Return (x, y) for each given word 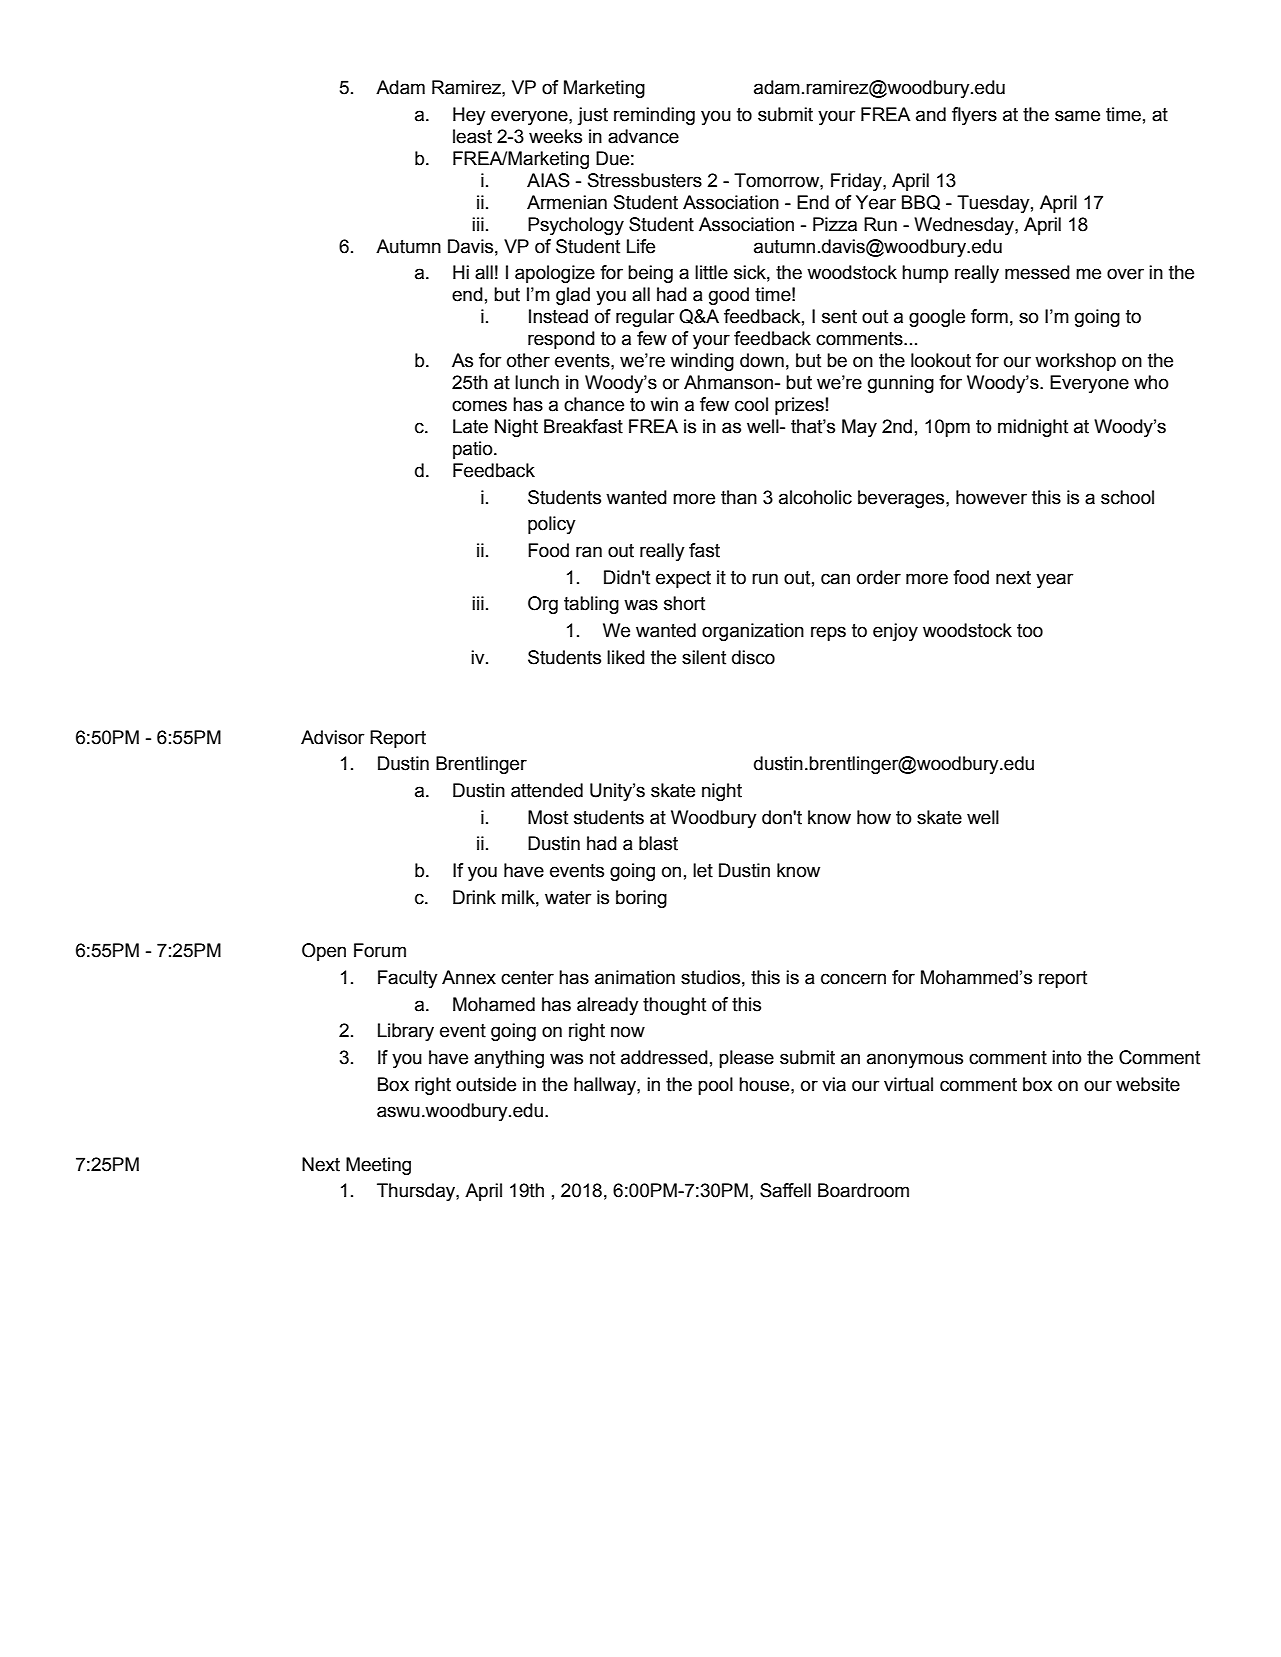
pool (715, 1086)
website (1148, 1084)
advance (643, 136)
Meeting (378, 1166)
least (472, 136)
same (1077, 116)
